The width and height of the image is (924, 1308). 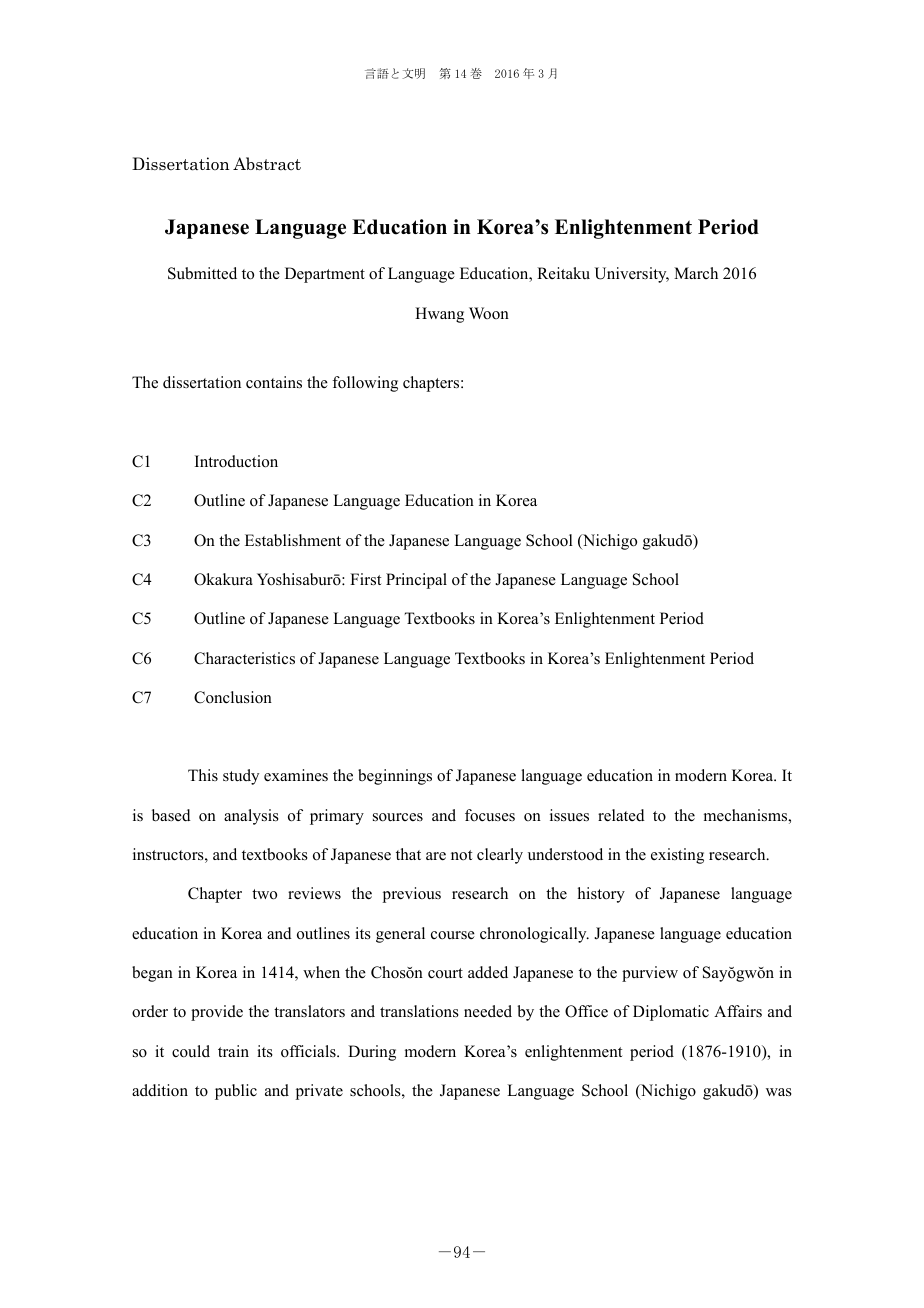 I want to click on Characteristics, so click(x=244, y=658).
